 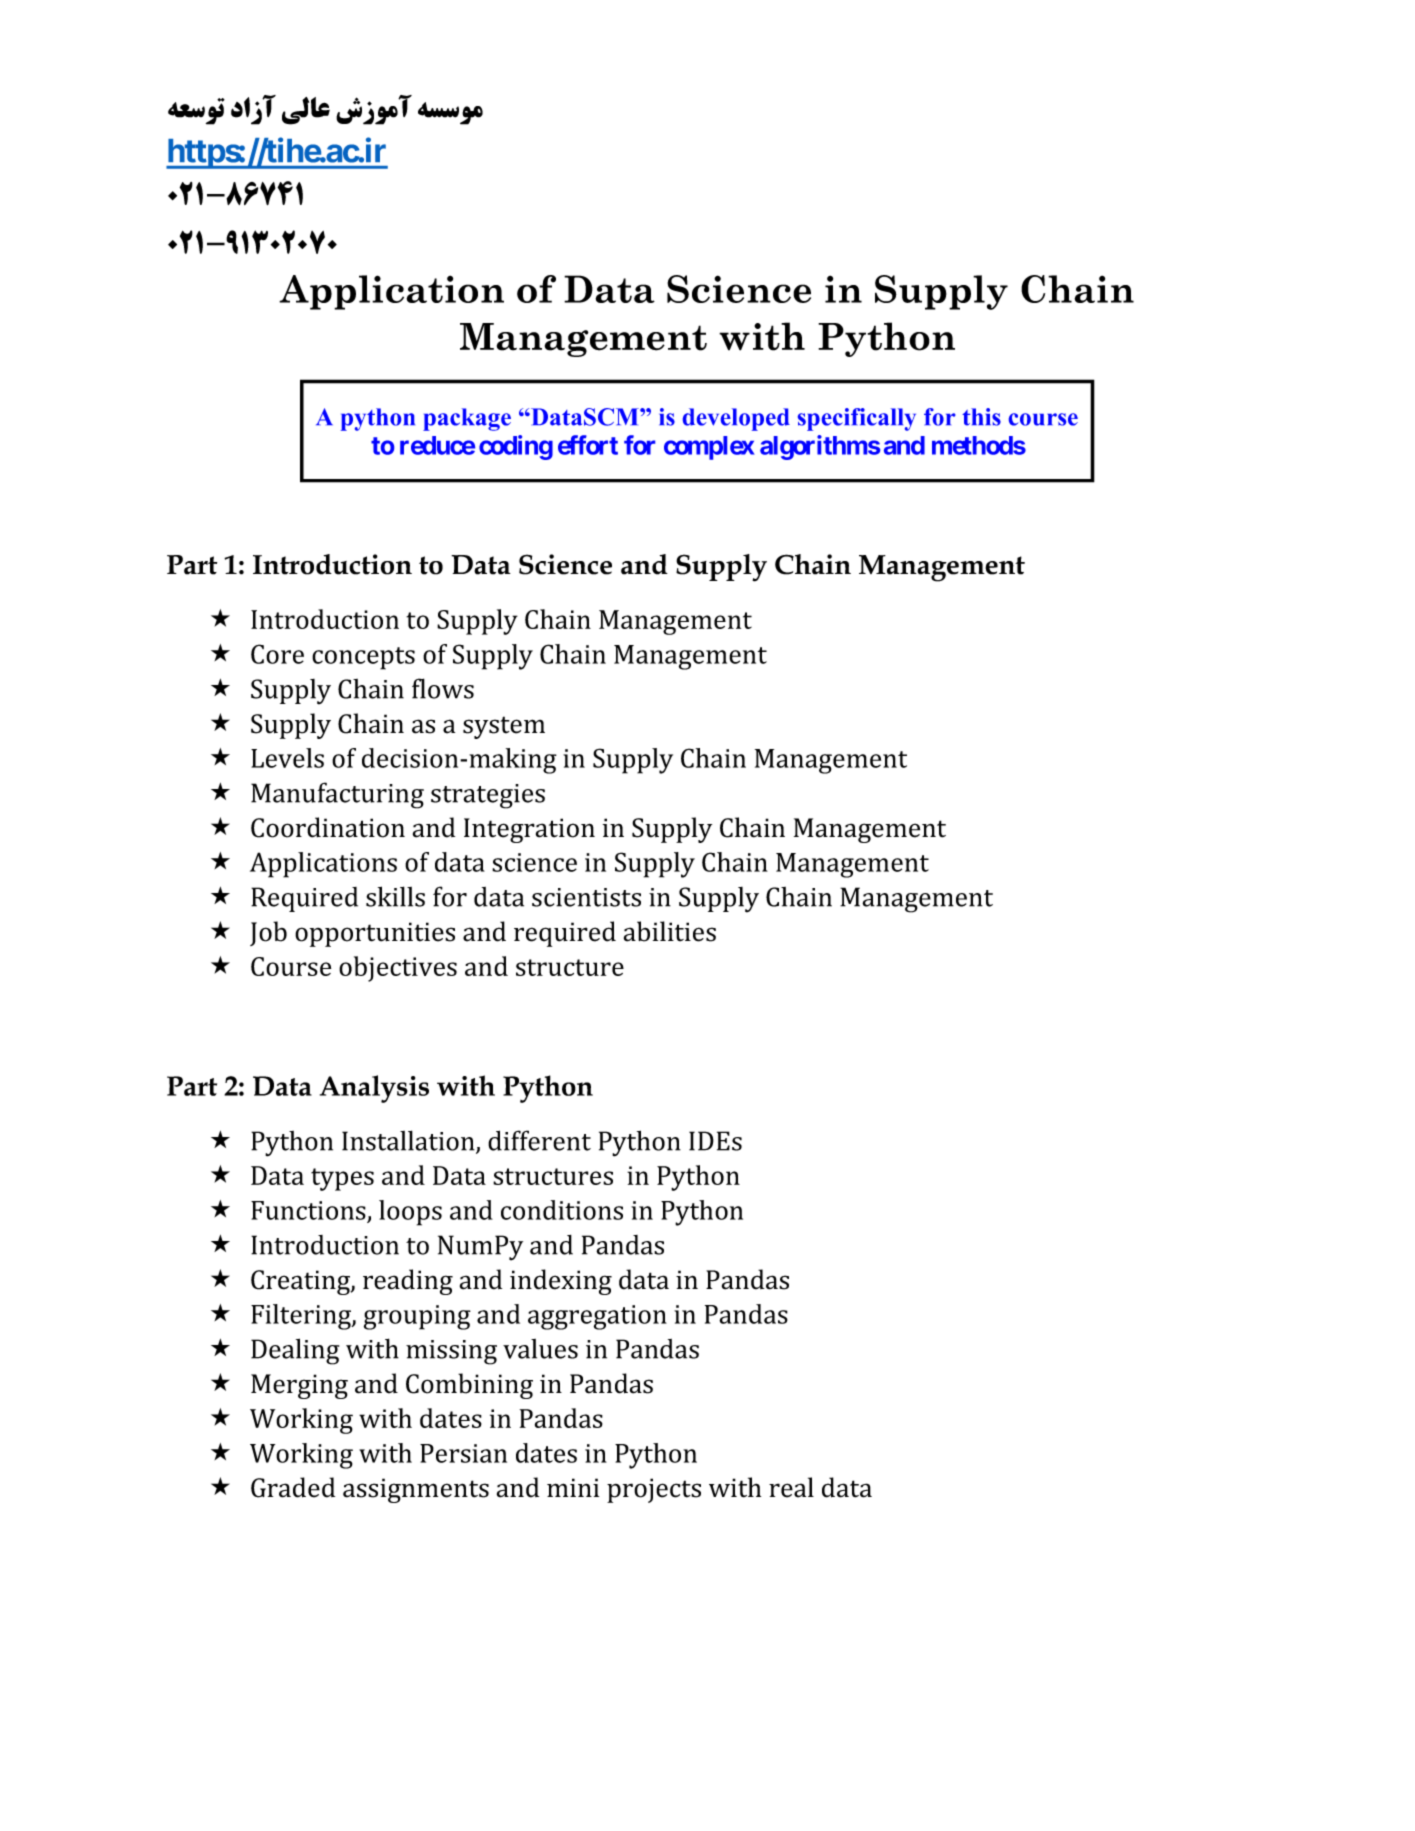 I want to click on effort, so click(x=588, y=445).
